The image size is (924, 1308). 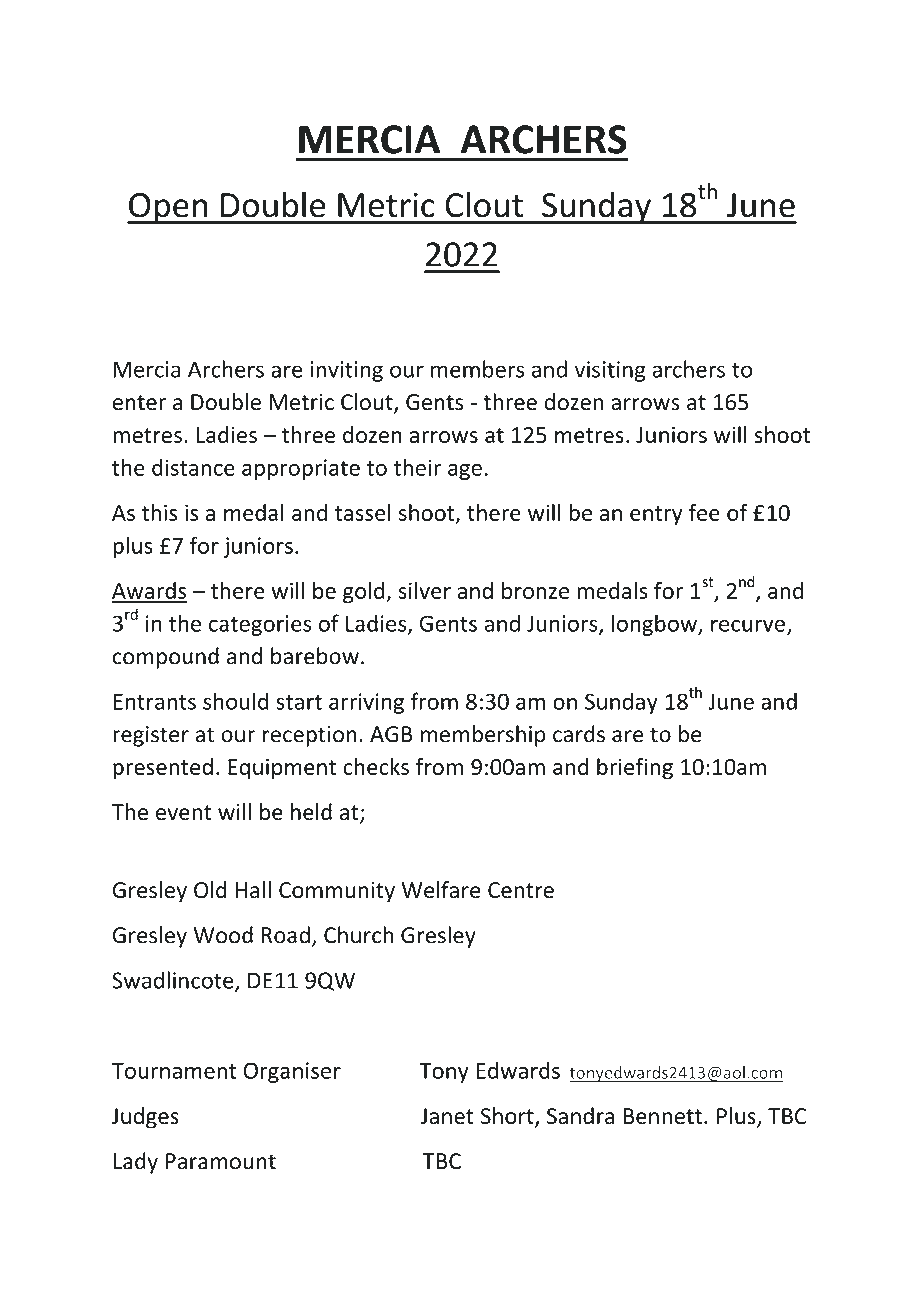 I want to click on entry, so click(x=656, y=515).
